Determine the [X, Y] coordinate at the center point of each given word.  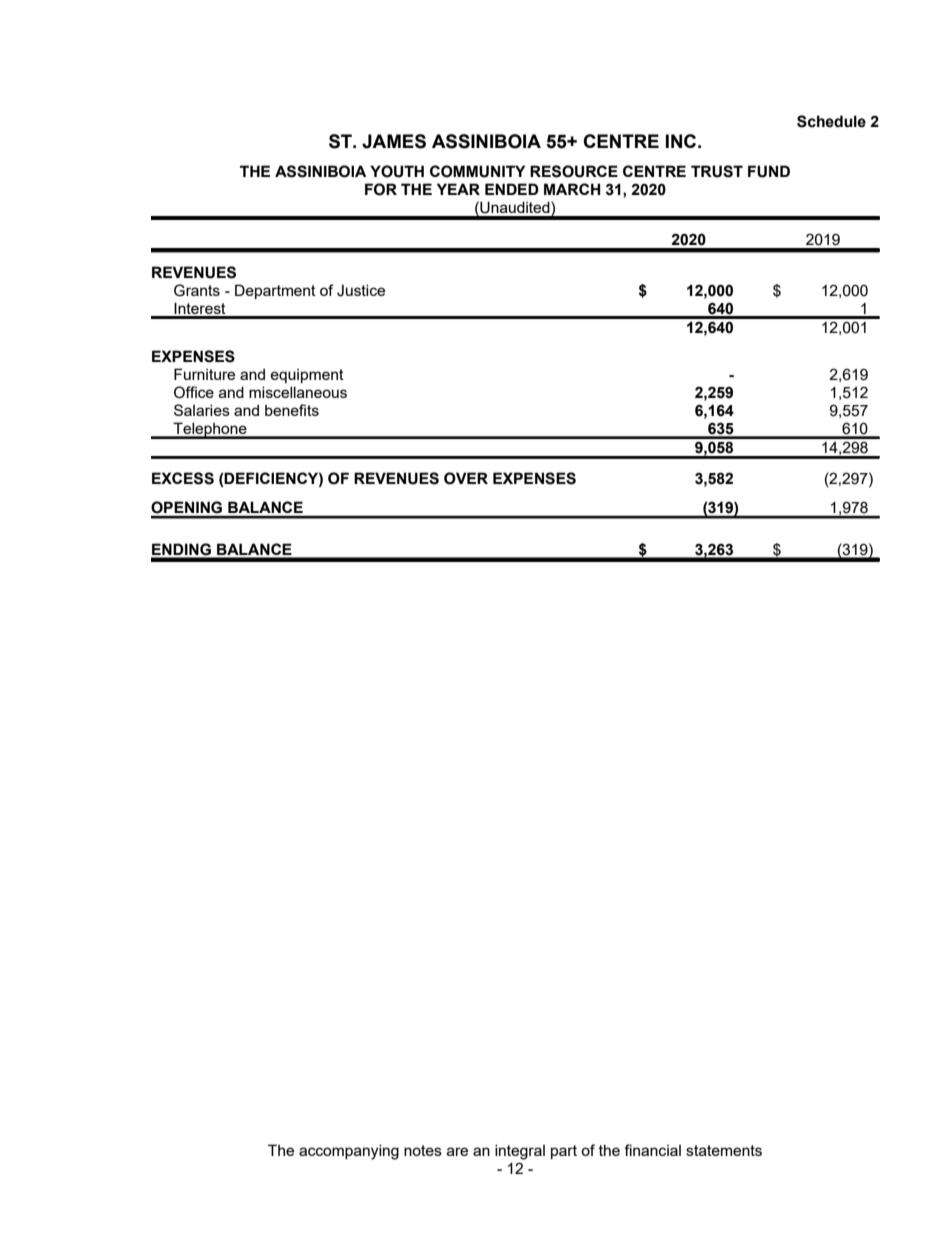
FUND [769, 171]
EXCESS [183, 478]
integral [520, 1152]
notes [423, 1150]
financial [652, 1150]
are [457, 1151]
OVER [466, 478]
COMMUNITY [477, 171]
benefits [292, 410]
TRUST [717, 171]
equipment [307, 376]
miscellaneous [298, 392]
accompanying [349, 1152]
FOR [381, 189]
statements [724, 1150]
